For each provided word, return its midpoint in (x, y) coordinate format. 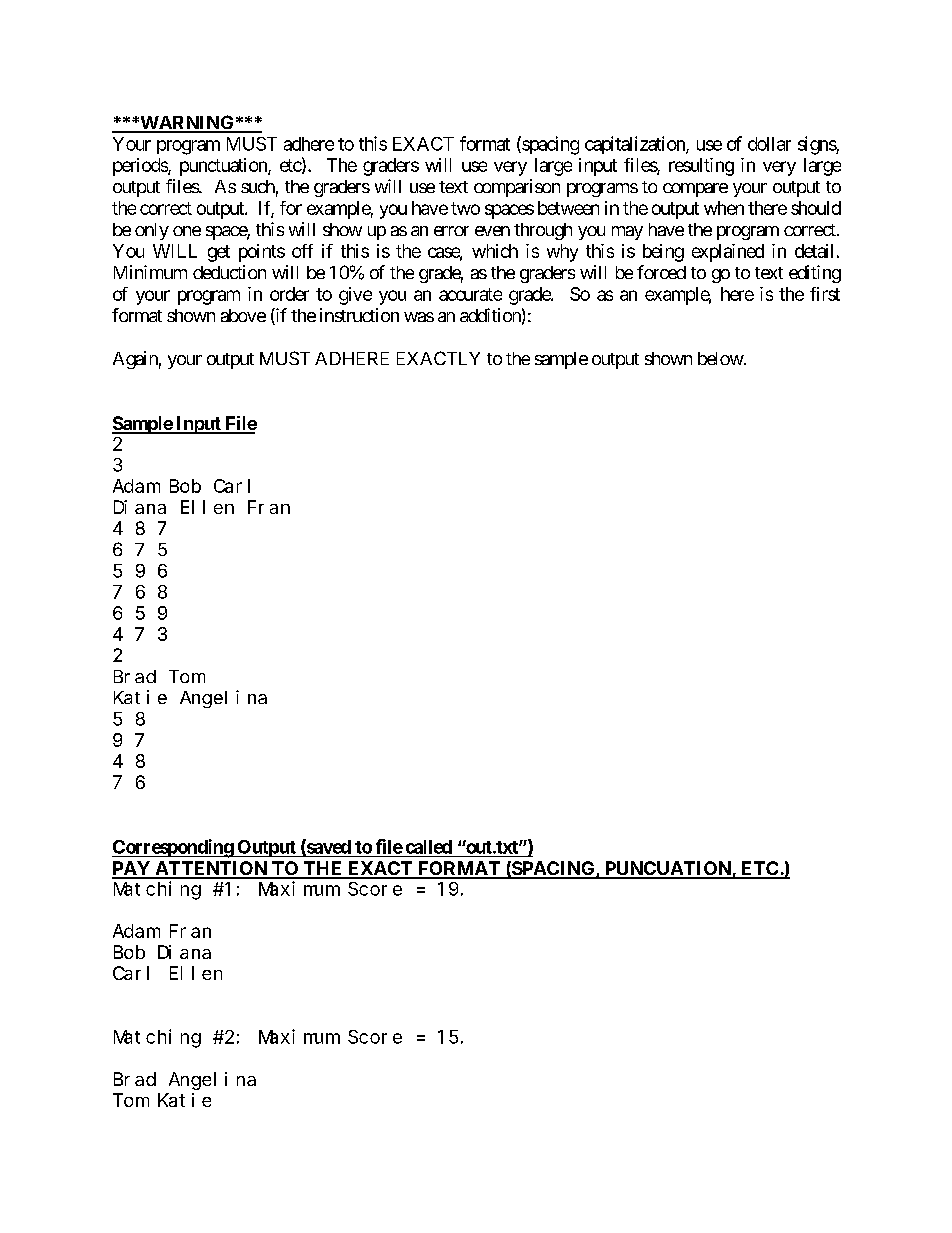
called (429, 847)
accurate (470, 294)
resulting (701, 167)
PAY (132, 869)
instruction (359, 315)
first (825, 294)
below (721, 358)
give (355, 296)
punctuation (224, 167)
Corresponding (173, 848)
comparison (517, 188)
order (289, 294)
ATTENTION (211, 869)
